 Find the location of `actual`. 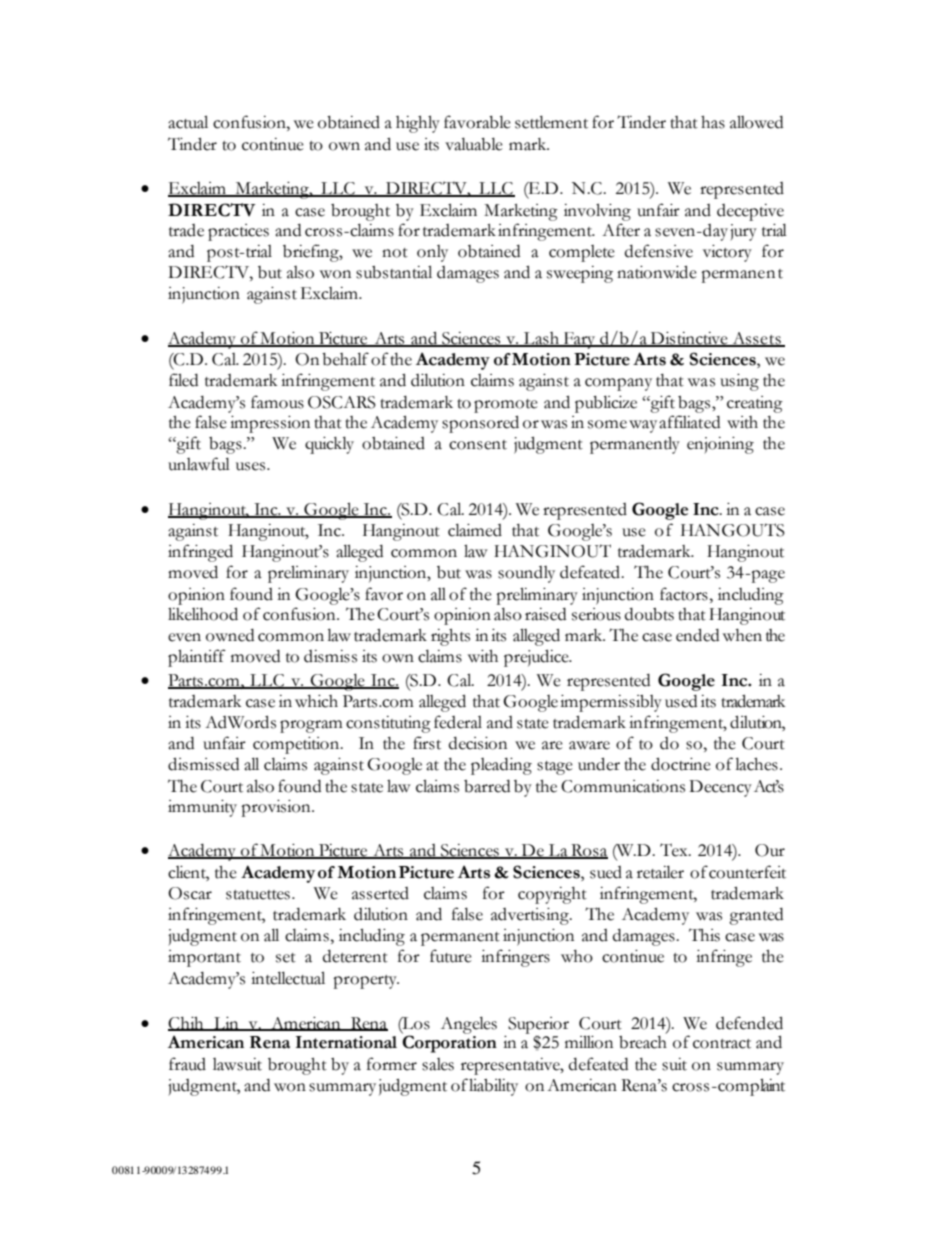

actual is located at coordinates (188, 122).
